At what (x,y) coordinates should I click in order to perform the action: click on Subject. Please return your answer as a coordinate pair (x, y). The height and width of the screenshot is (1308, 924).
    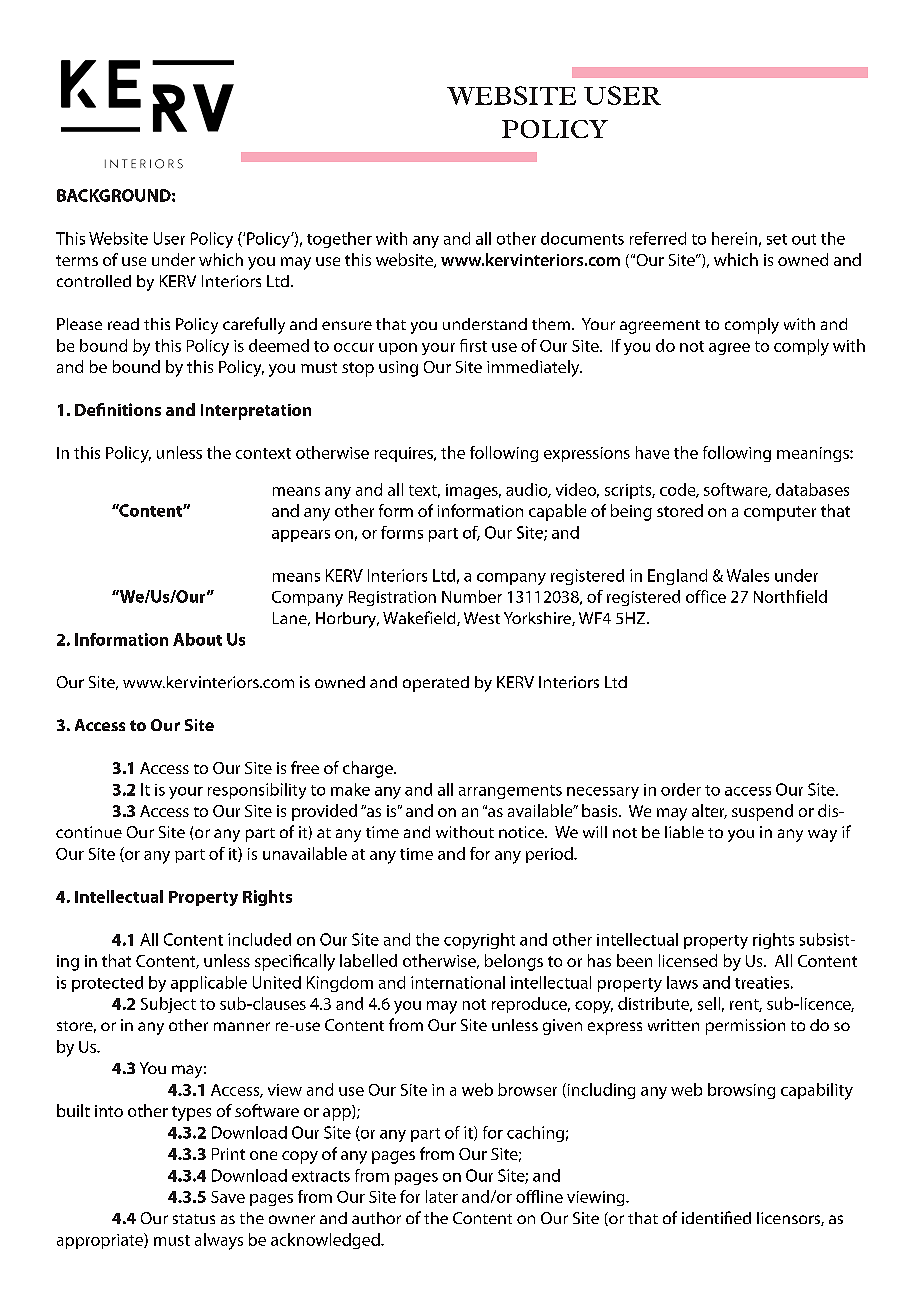
    Looking at the image, I should click on (168, 1005).
